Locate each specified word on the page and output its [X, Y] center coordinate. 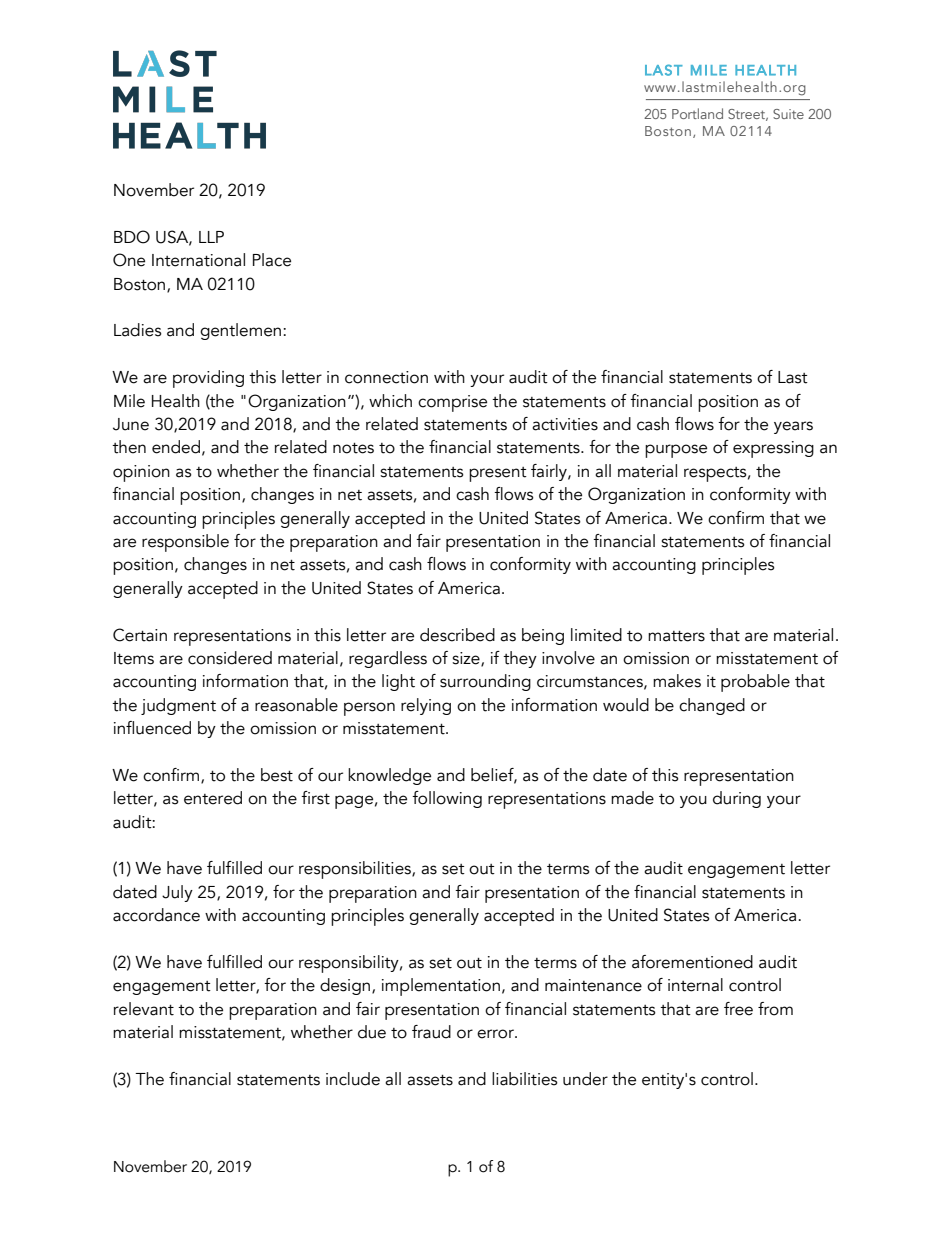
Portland [697, 113]
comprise [452, 403]
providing [208, 379]
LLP [211, 237]
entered [213, 798]
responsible [185, 543]
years [793, 427]
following [447, 799]
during [737, 799]
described [457, 635]
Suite [788, 114]
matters [676, 636]
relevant [144, 1009]
